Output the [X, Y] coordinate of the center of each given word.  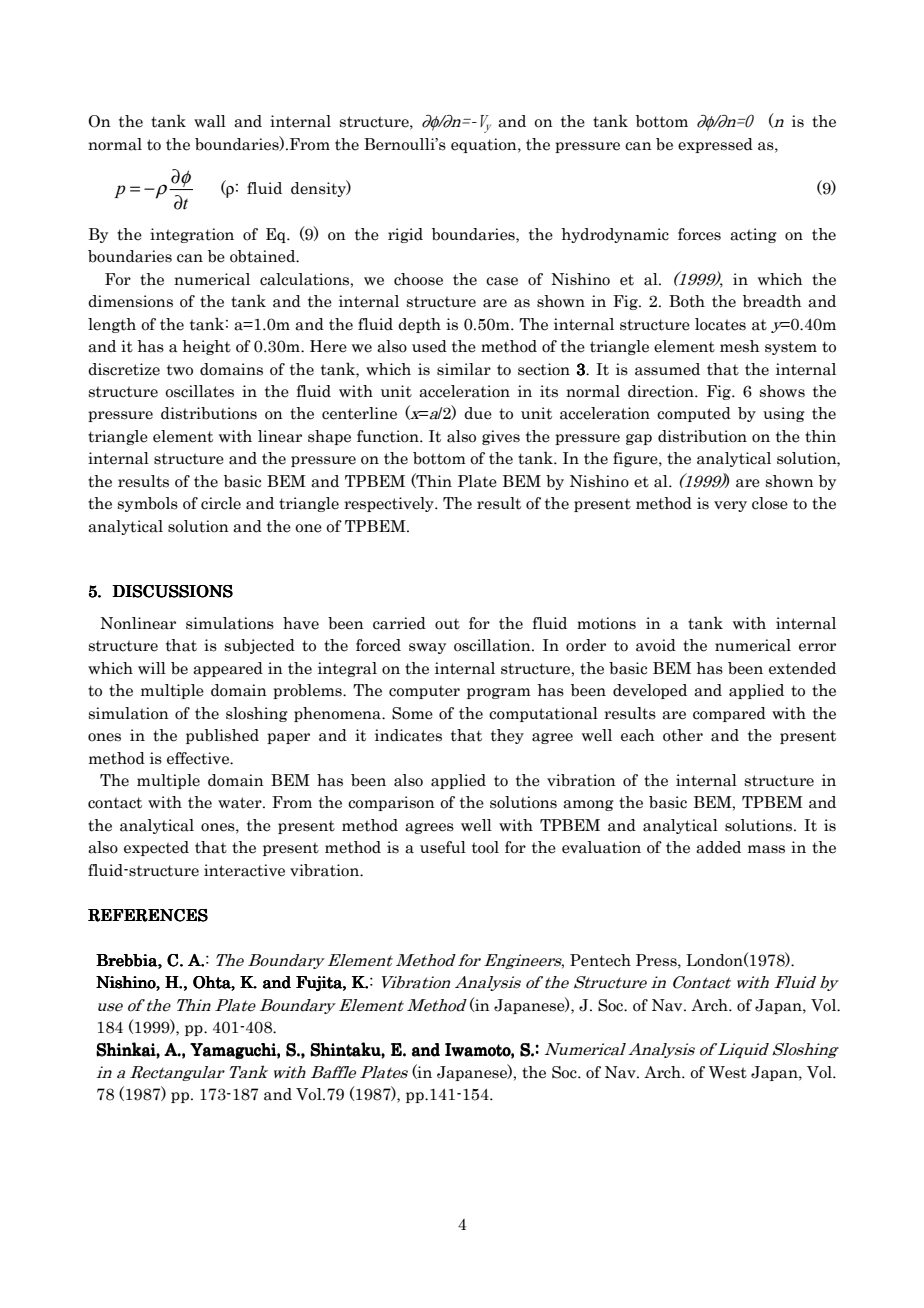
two [180, 370]
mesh [740, 346]
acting [753, 235]
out [447, 624]
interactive [244, 870]
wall [210, 121]
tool [485, 847]
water [241, 803]
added [718, 847]
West [728, 1072]
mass [766, 849]
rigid [405, 235]
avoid [656, 645]
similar [464, 369]
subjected [260, 646]
